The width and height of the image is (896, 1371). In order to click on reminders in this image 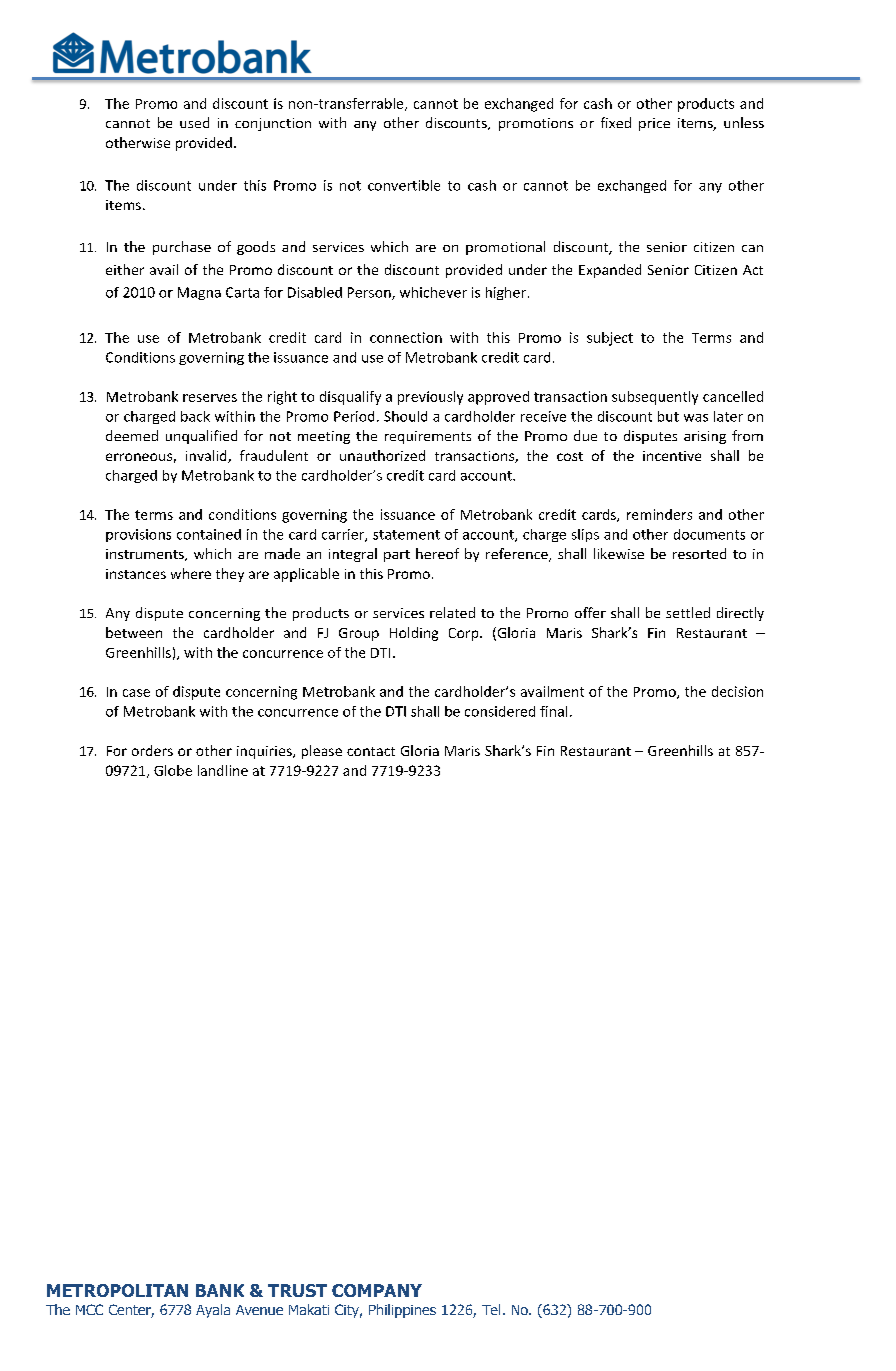, I will do `click(659, 514)`.
